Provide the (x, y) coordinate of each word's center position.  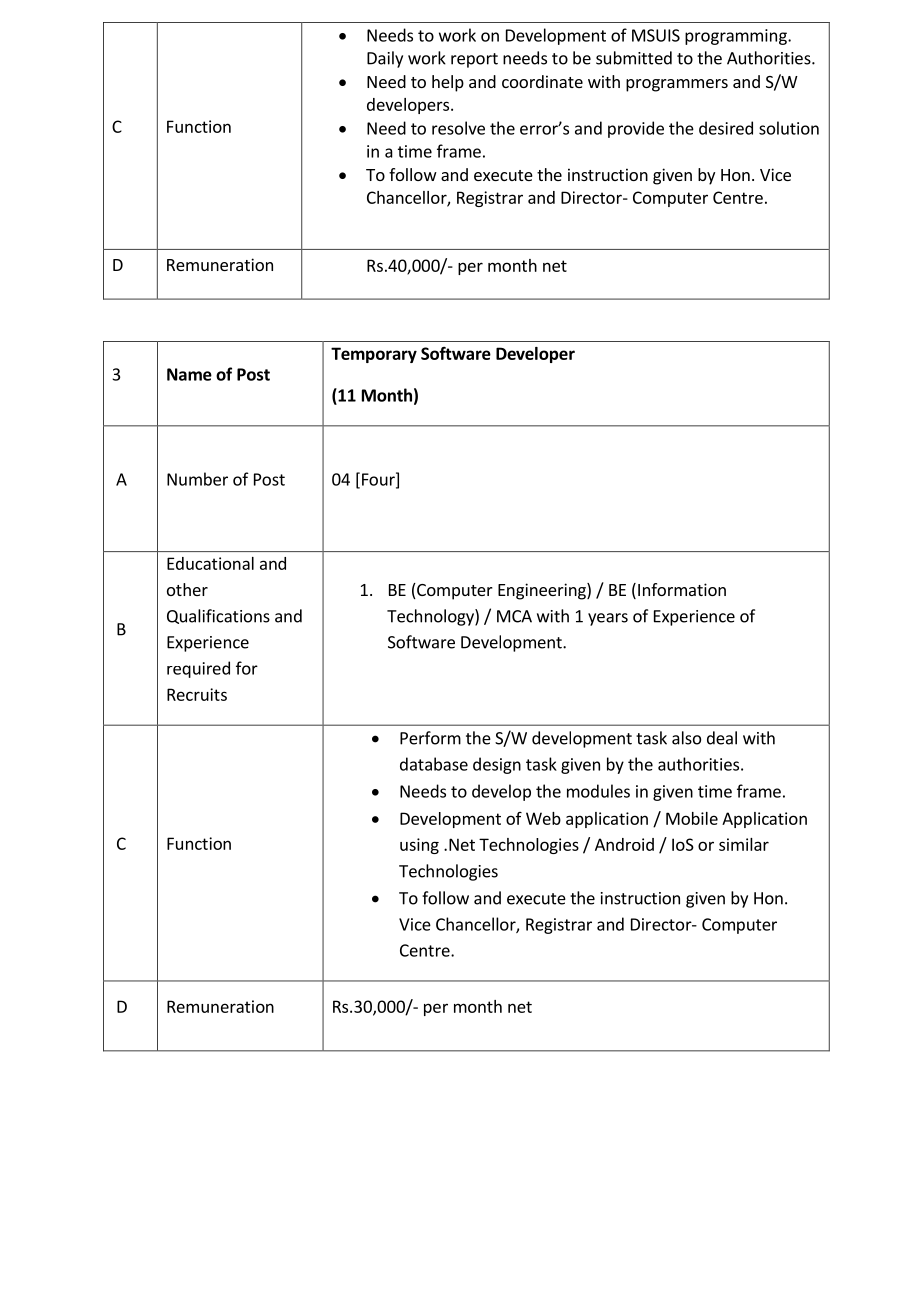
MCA (514, 616)
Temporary (374, 355)
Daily (385, 59)
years (608, 619)
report (474, 60)
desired (726, 128)
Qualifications (218, 616)
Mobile (692, 818)
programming (737, 37)
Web (543, 818)
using (419, 846)
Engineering (543, 591)
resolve (458, 128)
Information (682, 589)
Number (197, 479)
